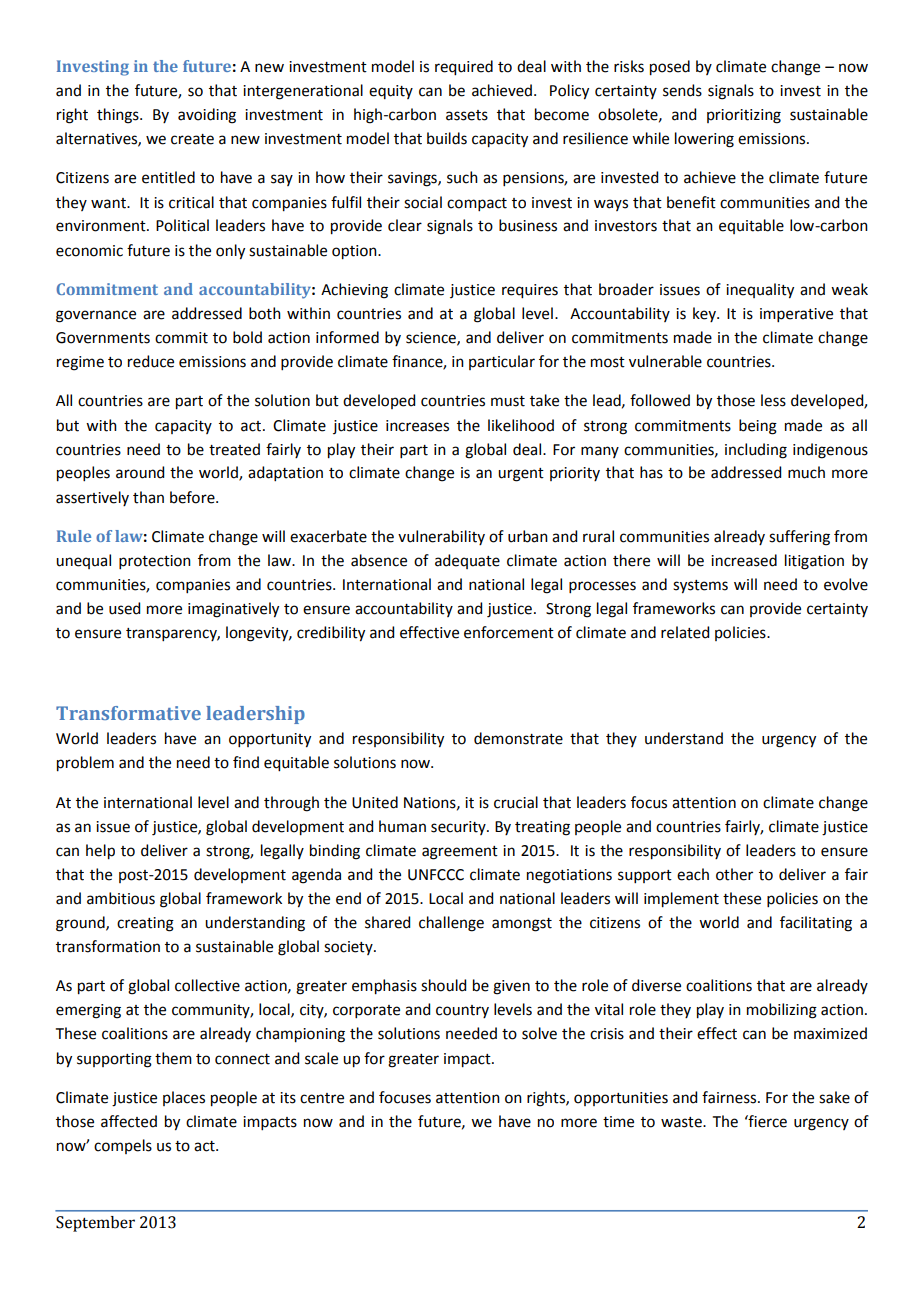 Image resolution: width=924 pixels, height=1308 pixels. I want to click on security, so click(459, 828).
